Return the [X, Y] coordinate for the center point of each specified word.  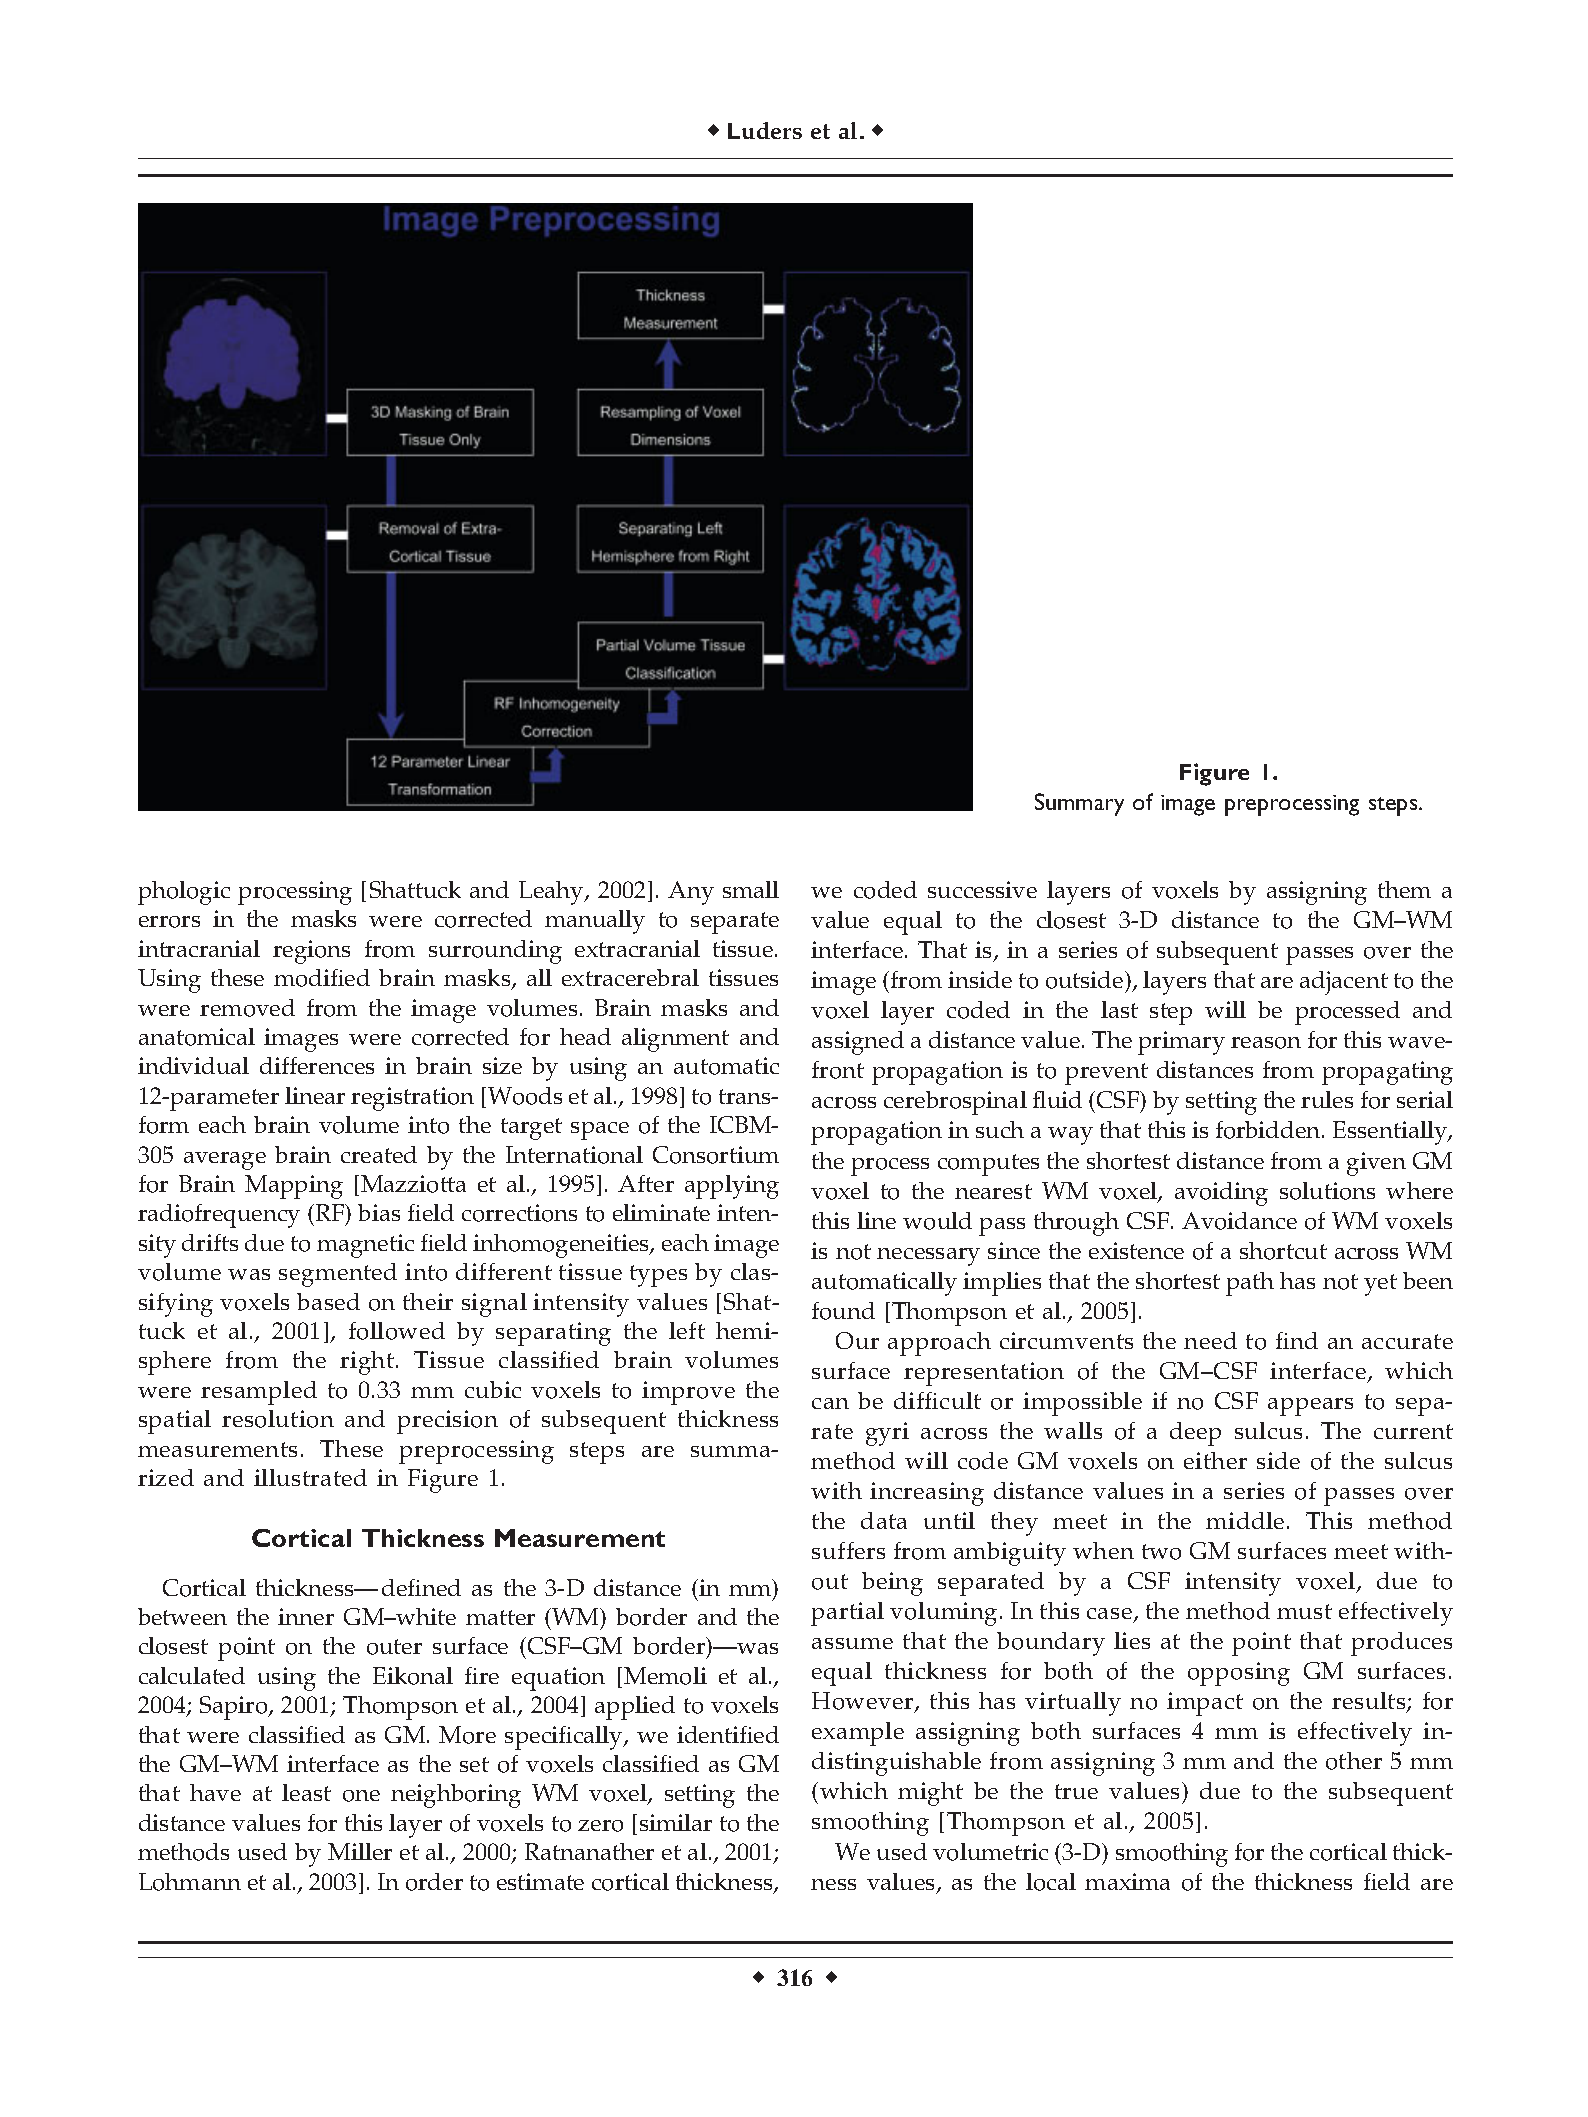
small [751, 889]
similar [676, 1822]
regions [311, 952]
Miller [360, 1851]
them [1404, 889]
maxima [1127, 1881]
